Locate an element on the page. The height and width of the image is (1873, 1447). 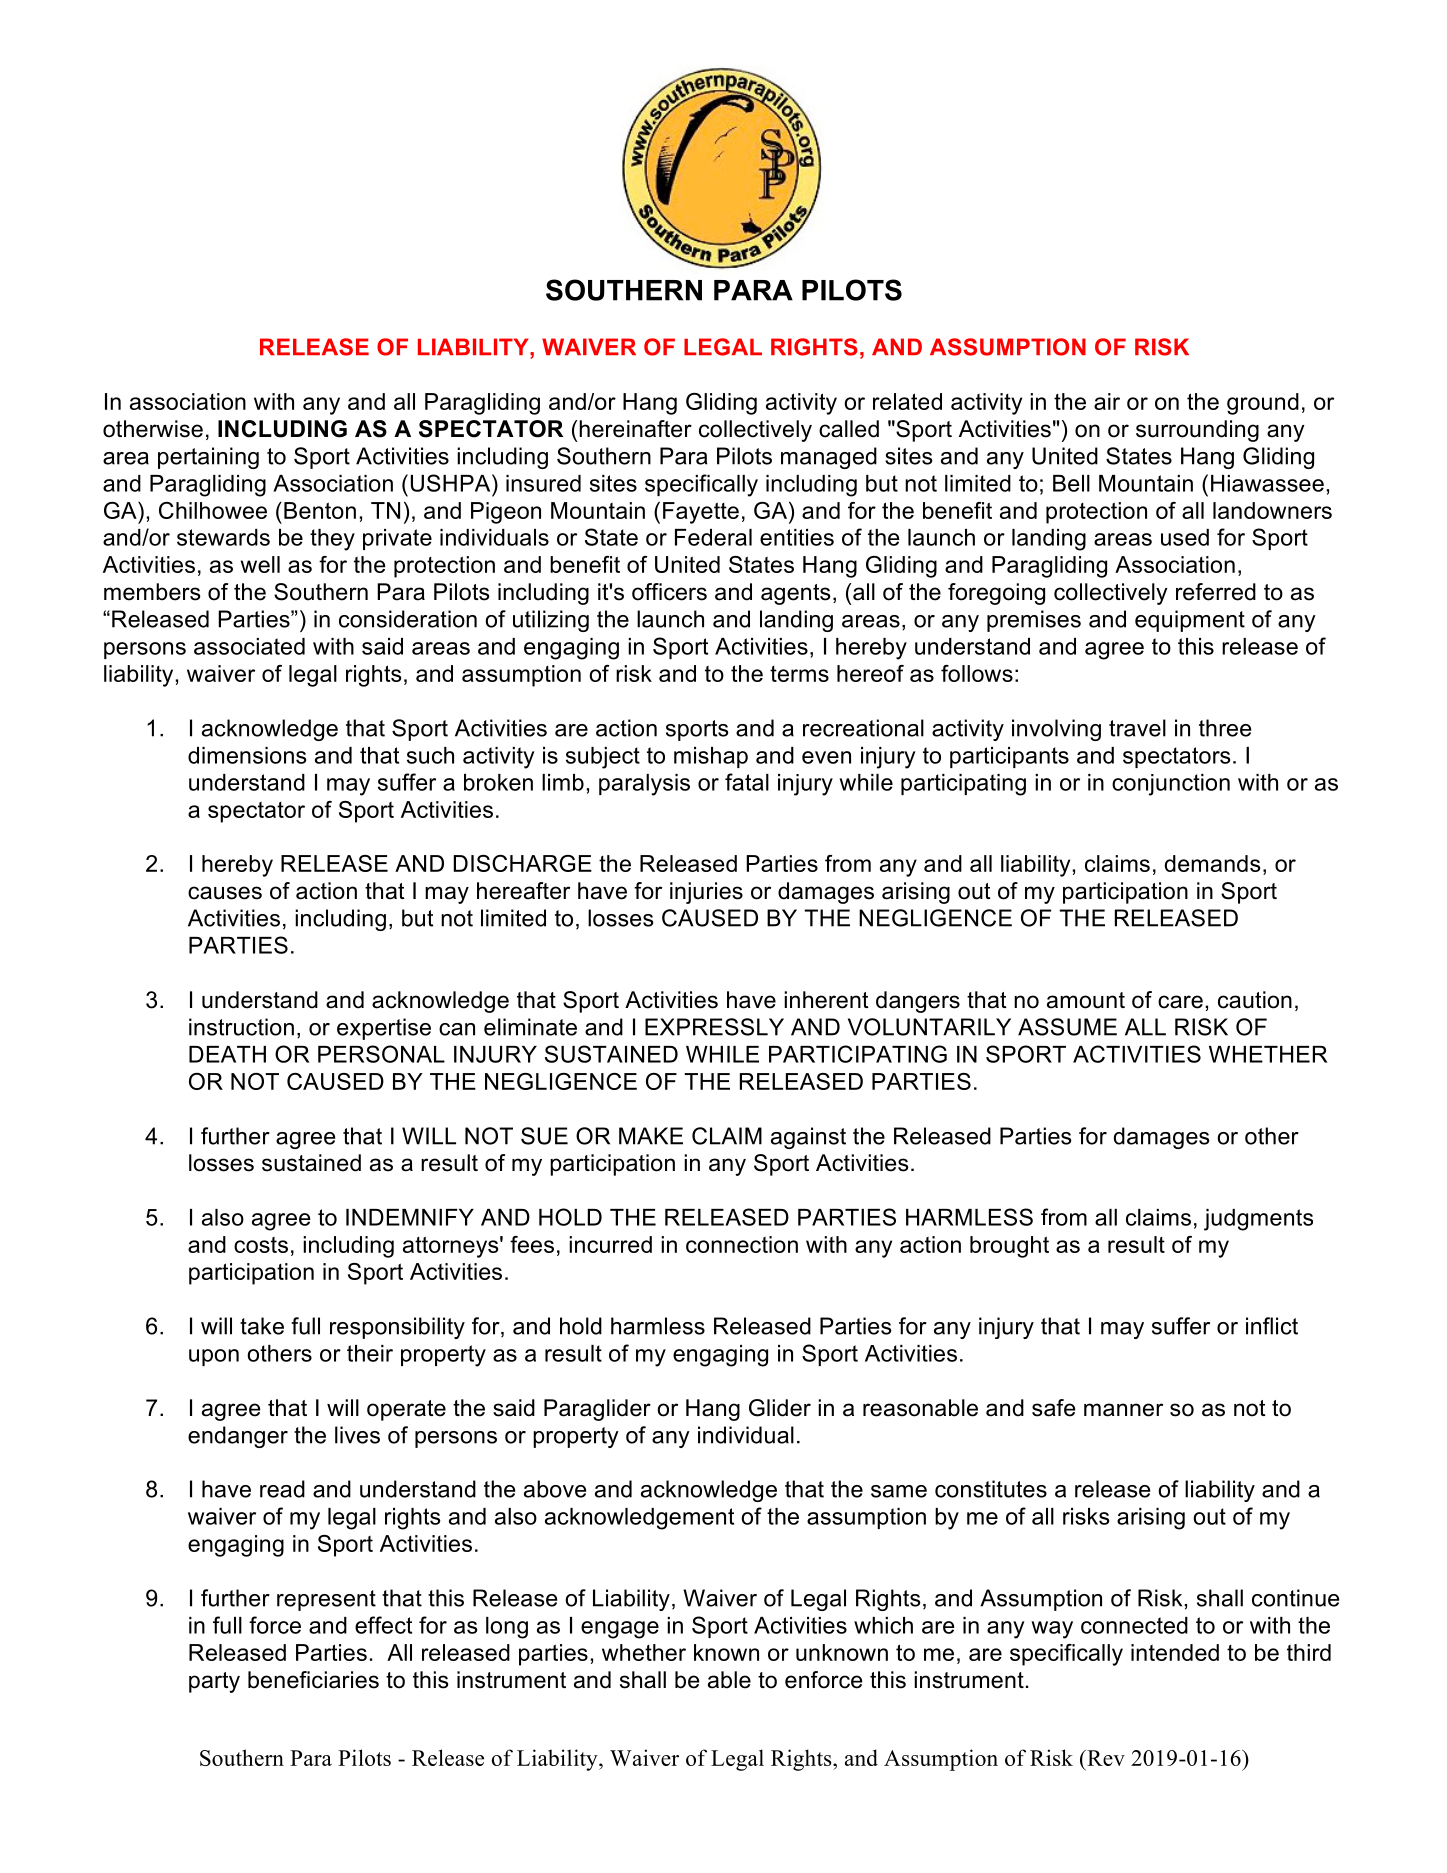
hereinafter is located at coordinates (635, 429).
